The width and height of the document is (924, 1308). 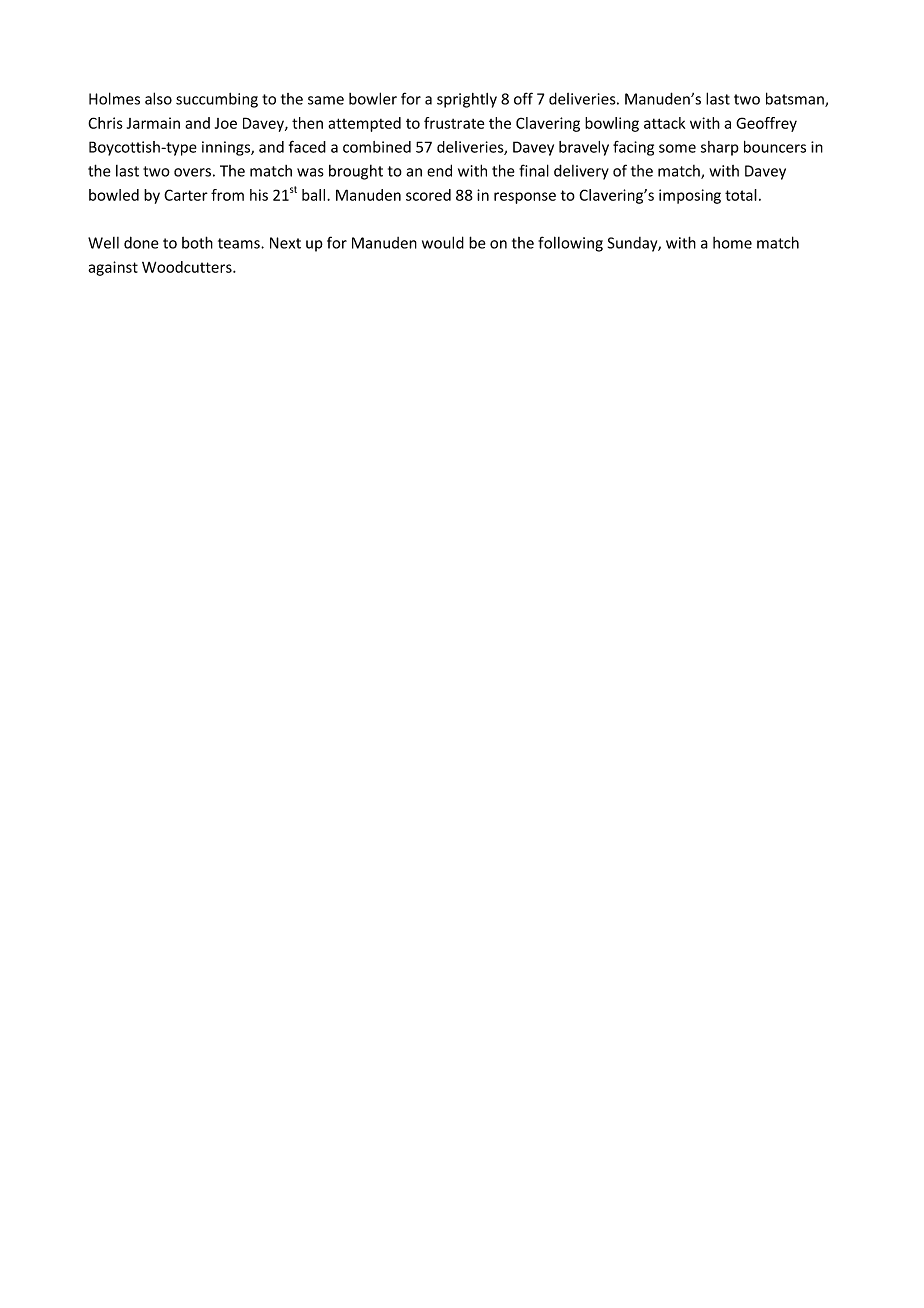 I want to click on scored, so click(x=428, y=195).
